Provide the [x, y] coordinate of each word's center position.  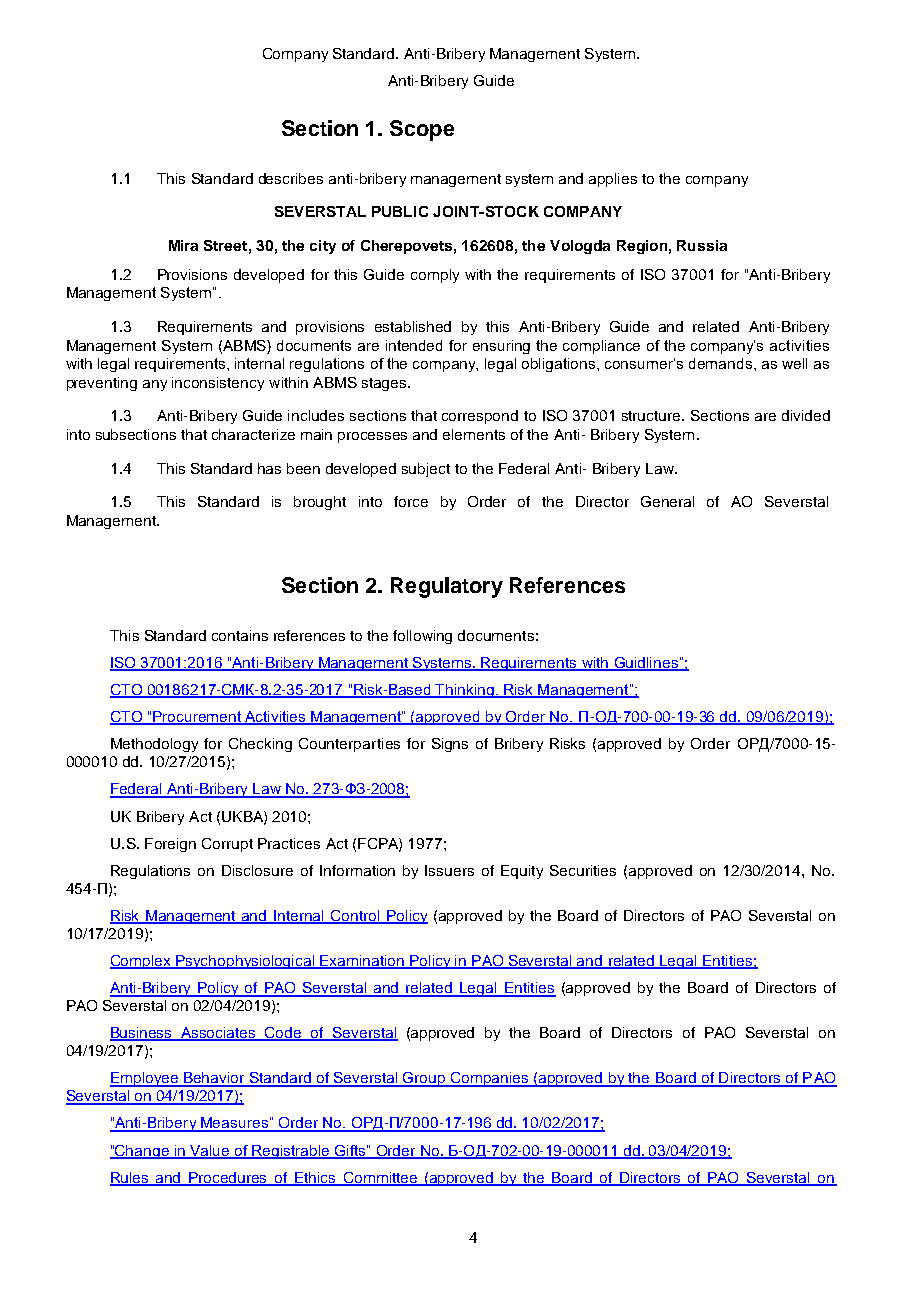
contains [240, 635]
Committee [380, 1178]
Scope [422, 130]
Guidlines [646, 664]
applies [613, 180]
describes [291, 178]
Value [210, 1151]
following [422, 637]
